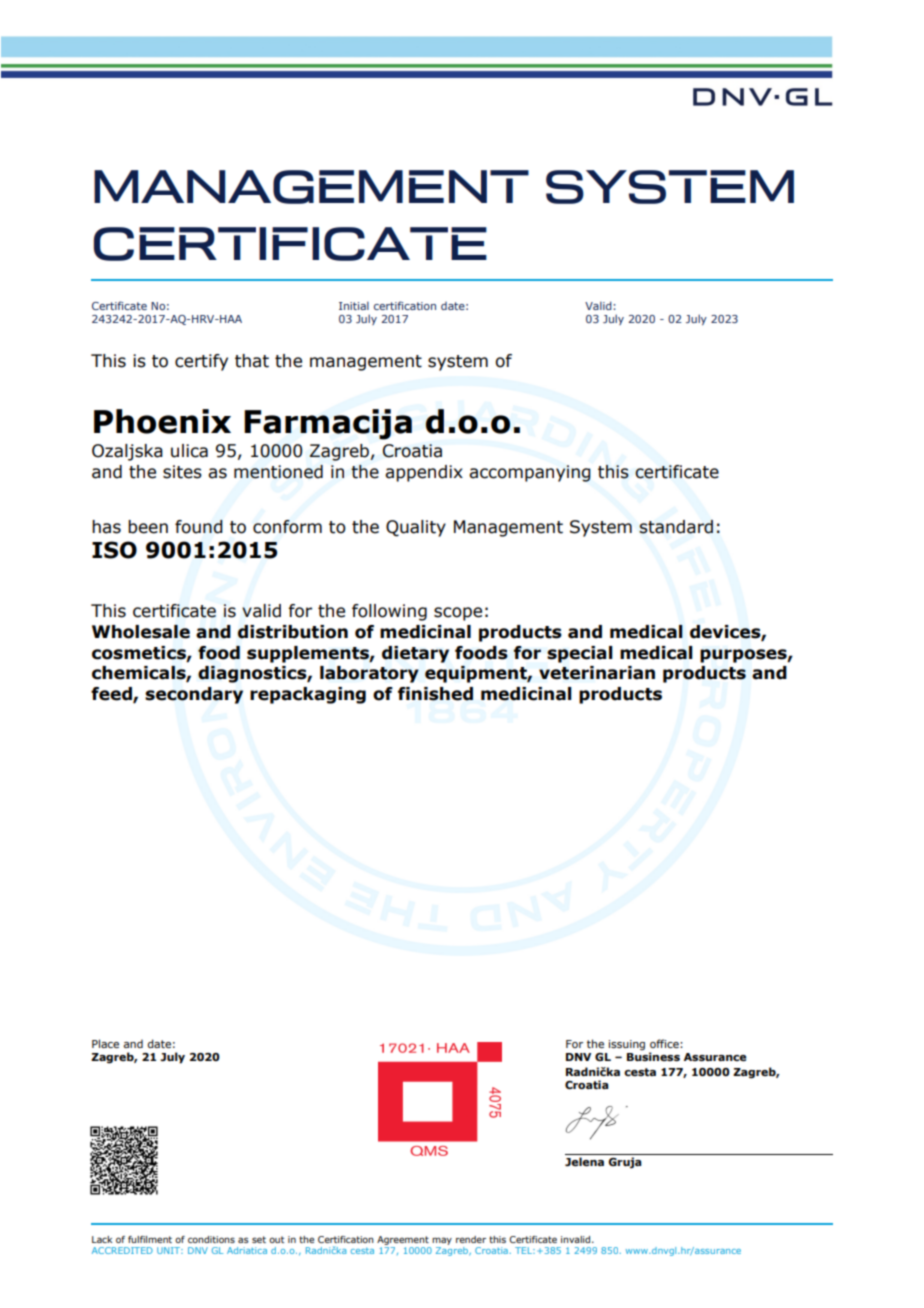 This screenshot has height=1308, width=924. I want to click on Initial, so click(354, 305).
